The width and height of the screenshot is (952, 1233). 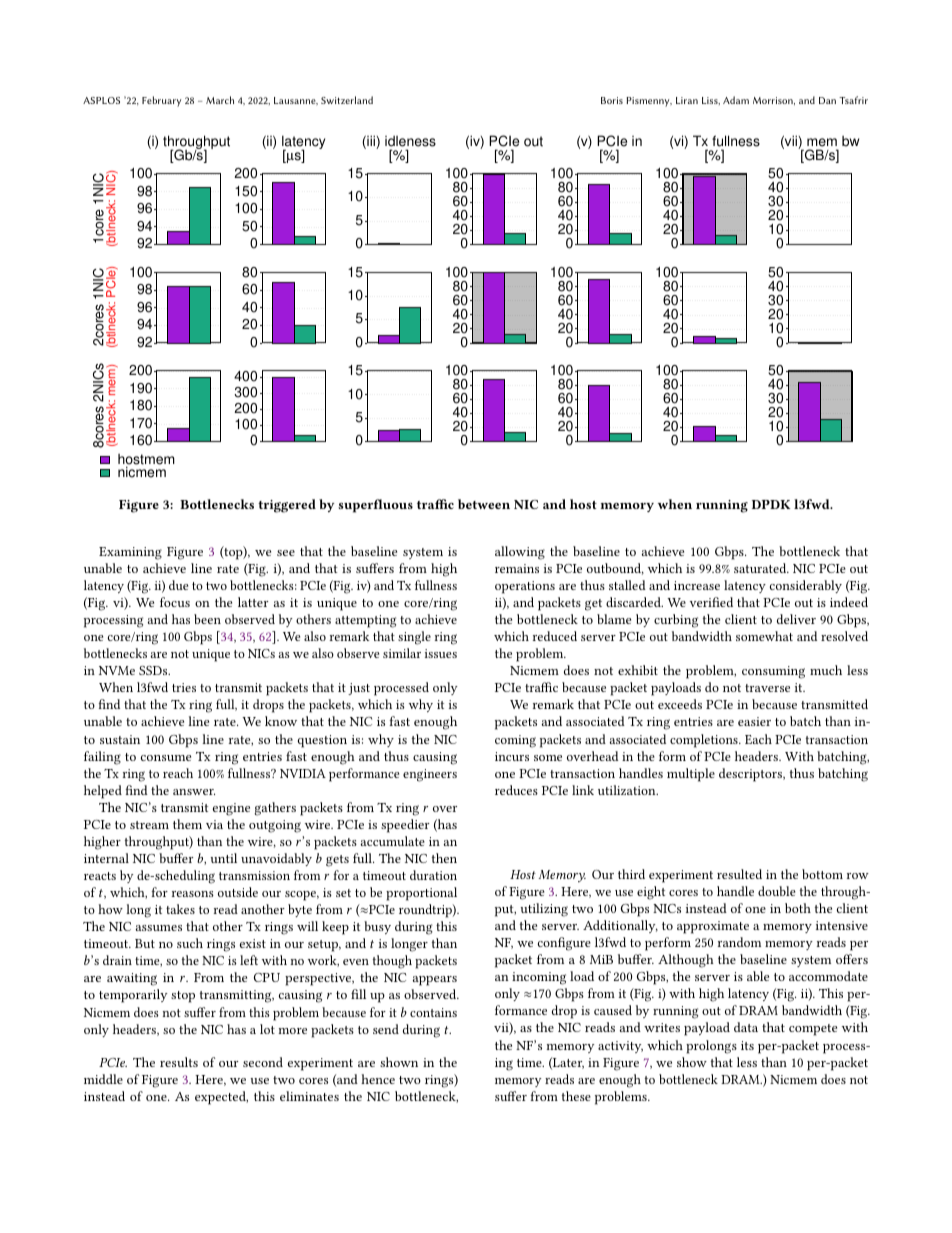 I want to click on results, so click(x=179, y=1062).
